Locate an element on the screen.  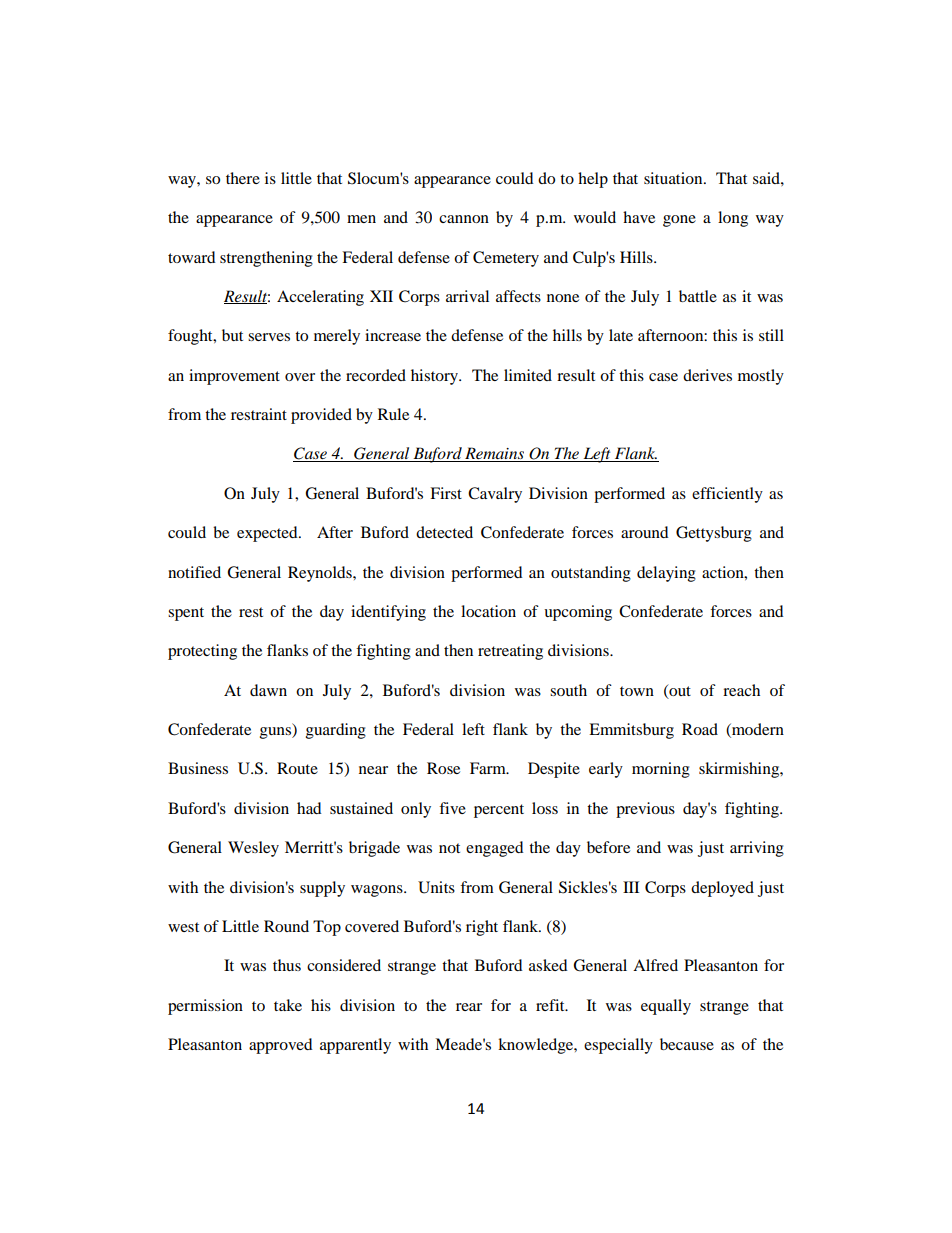
derives is located at coordinates (707, 375).
